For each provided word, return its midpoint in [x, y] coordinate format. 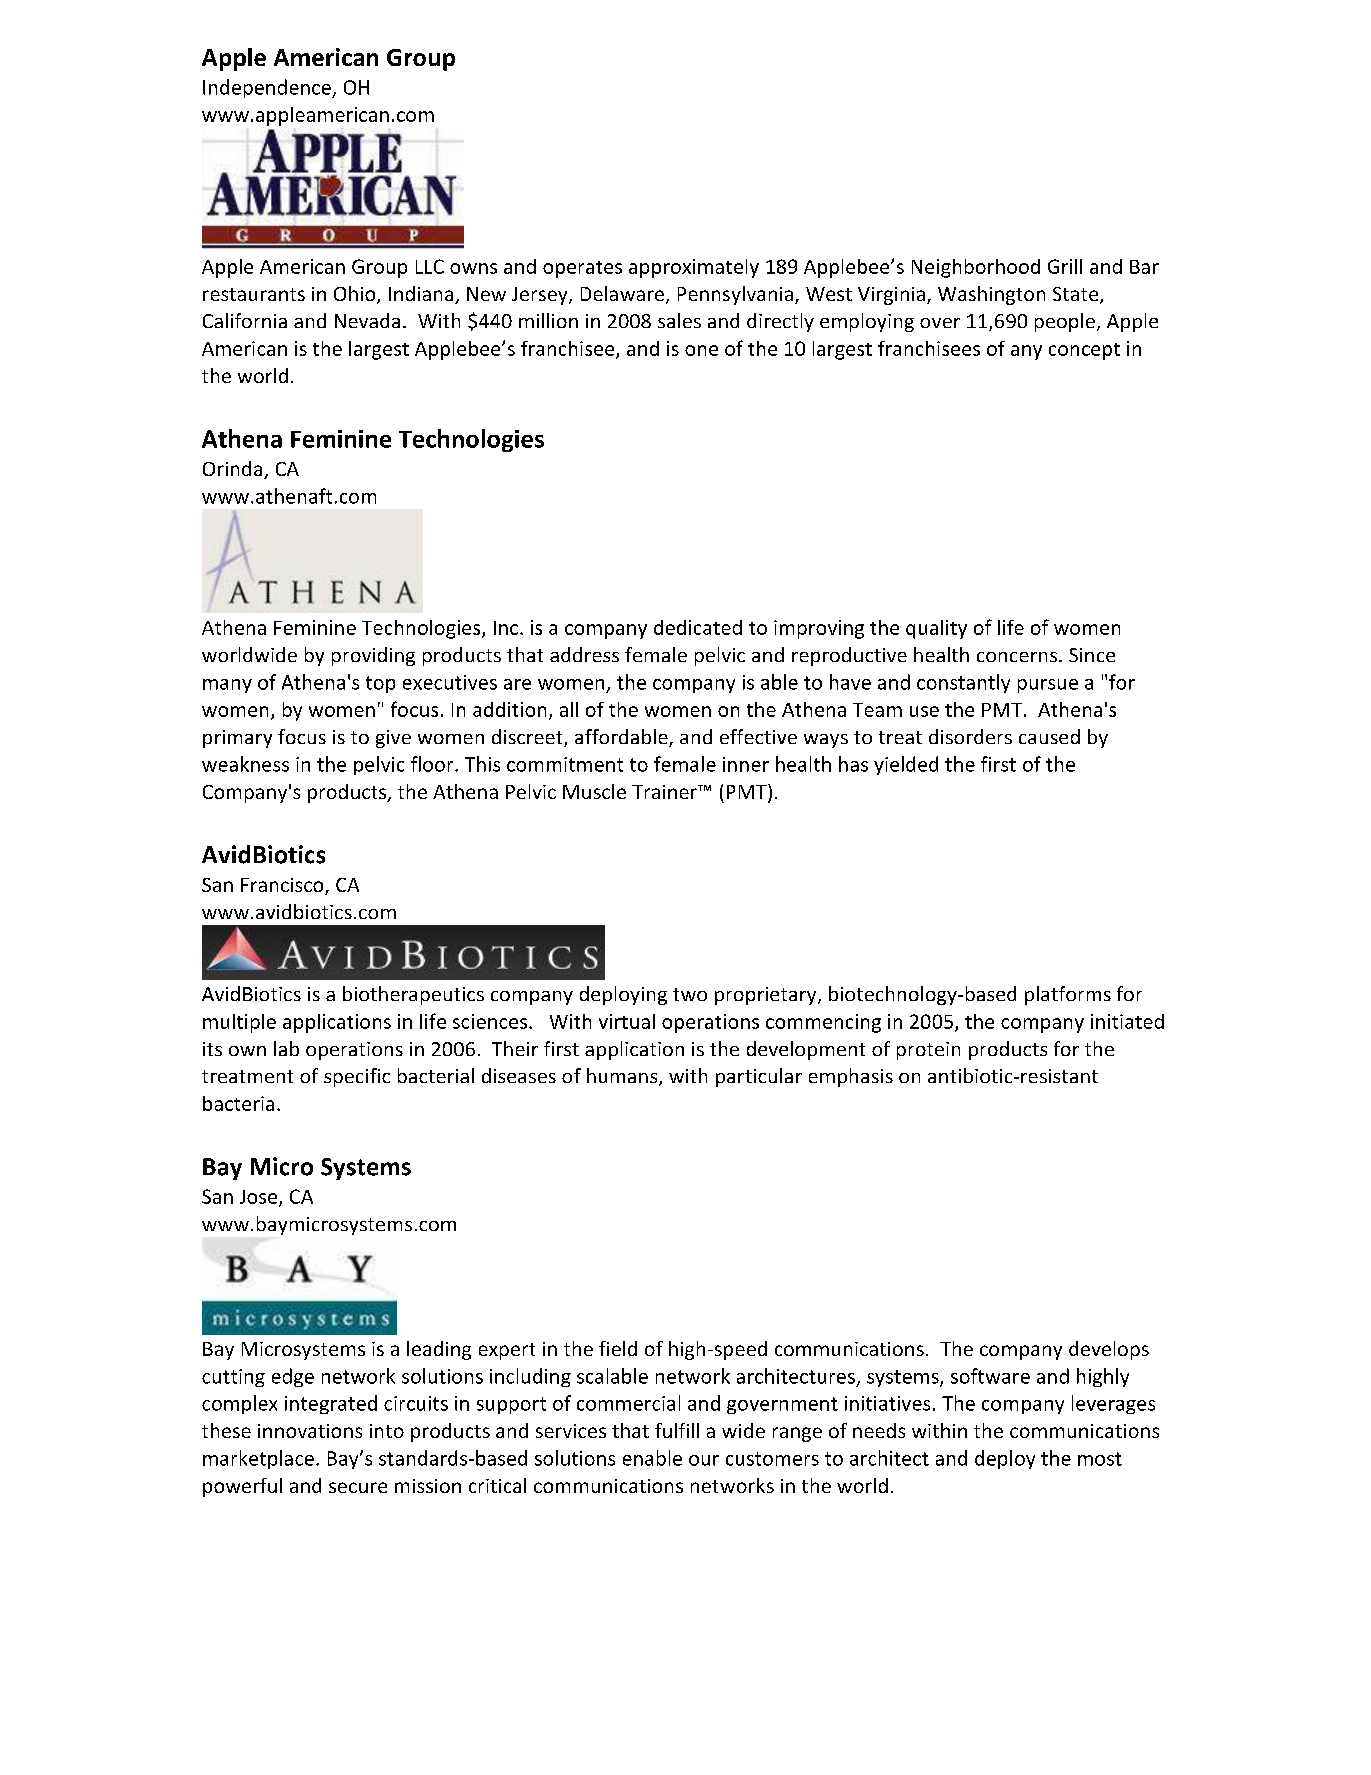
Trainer [665, 792]
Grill [1065, 266]
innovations [310, 1431]
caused [1049, 736]
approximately [694, 268]
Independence [268, 88]
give [393, 739]
